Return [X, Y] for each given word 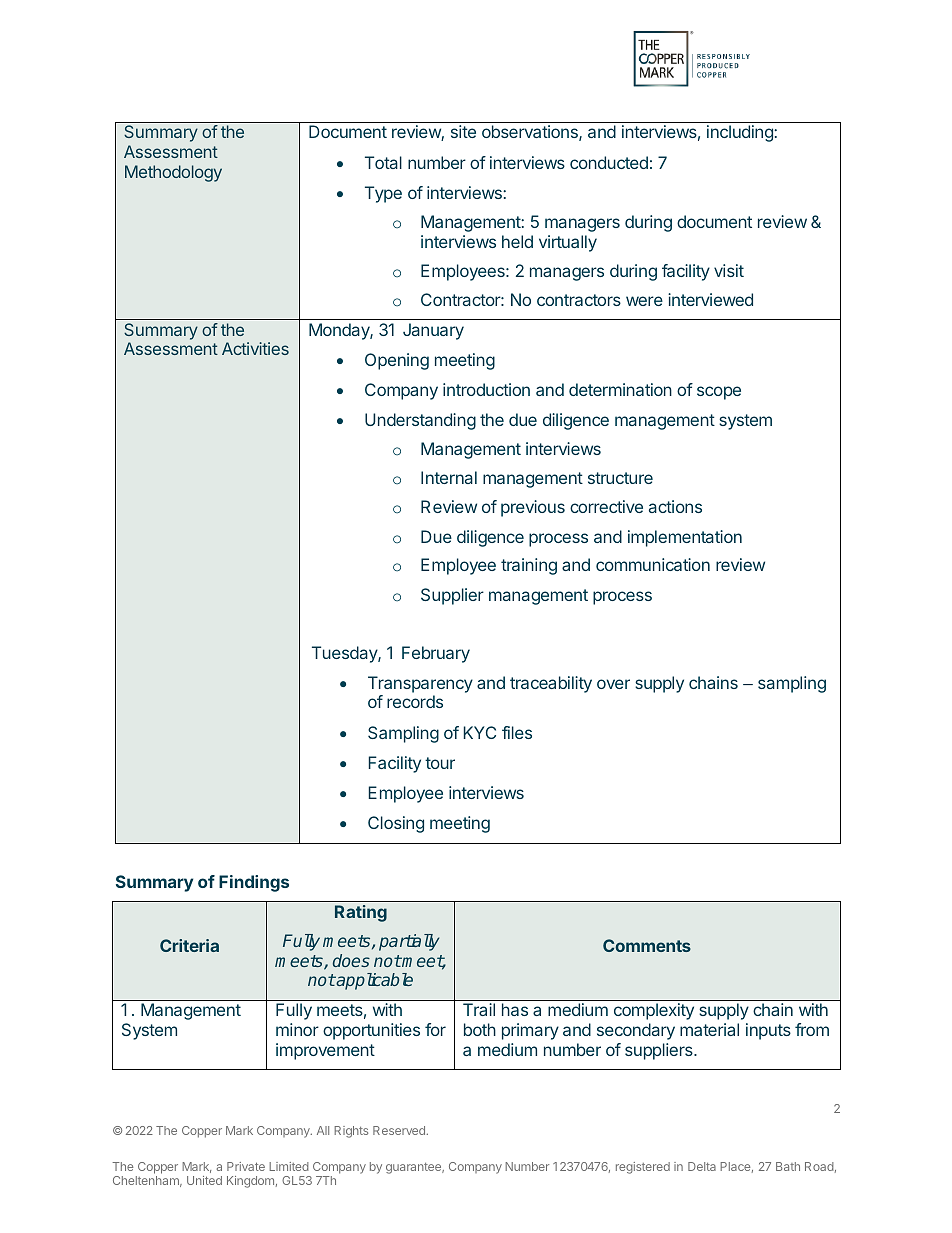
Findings [254, 883]
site [463, 131]
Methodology [173, 173]
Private [246, 1166]
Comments [647, 945]
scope [719, 393]
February [436, 654]
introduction [486, 389]
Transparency [420, 684]
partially [409, 942]
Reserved [399, 1130]
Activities [255, 348]
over [613, 684]
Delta [702, 1166]
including [741, 133]
